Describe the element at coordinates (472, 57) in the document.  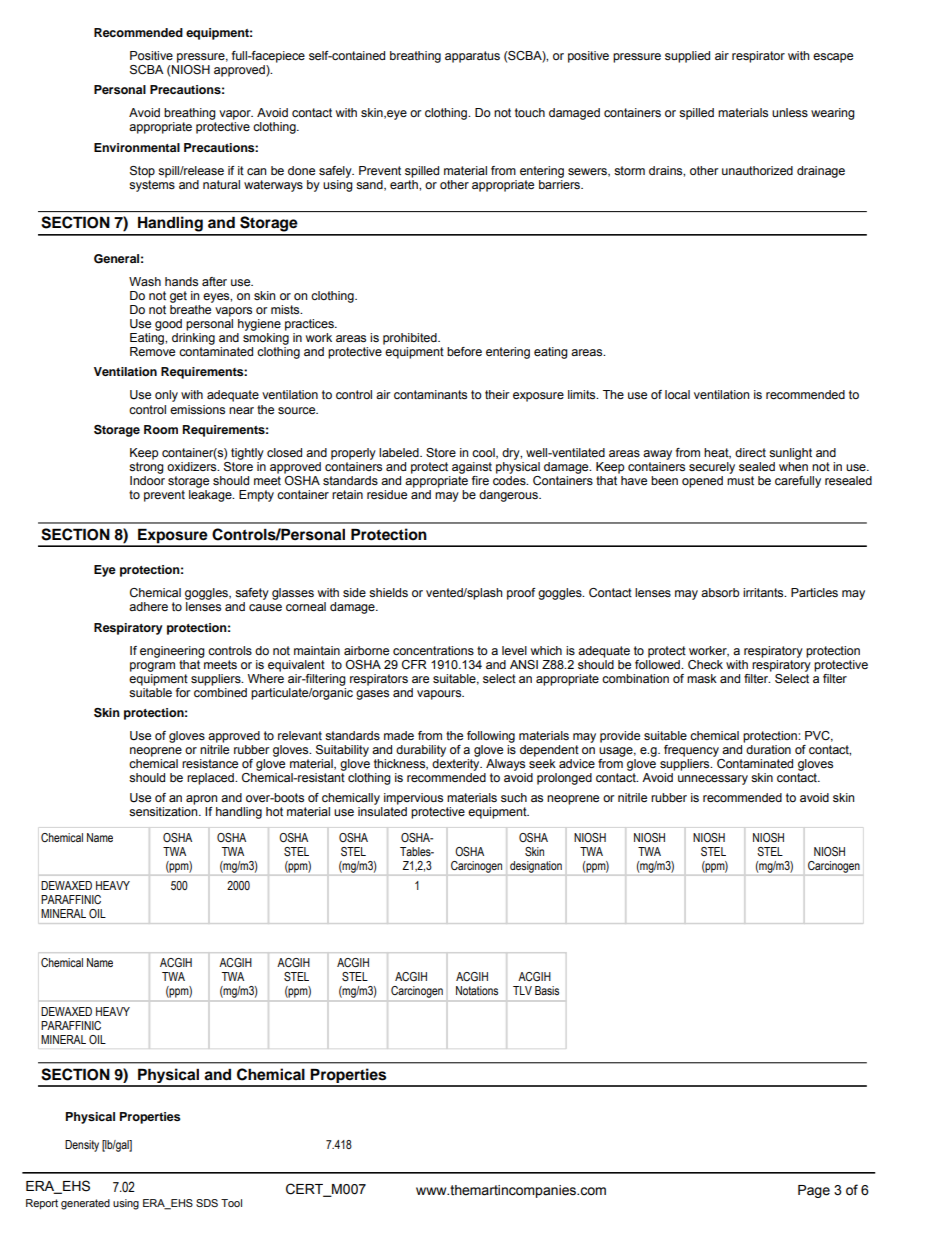
I see `apparatus` at that location.
